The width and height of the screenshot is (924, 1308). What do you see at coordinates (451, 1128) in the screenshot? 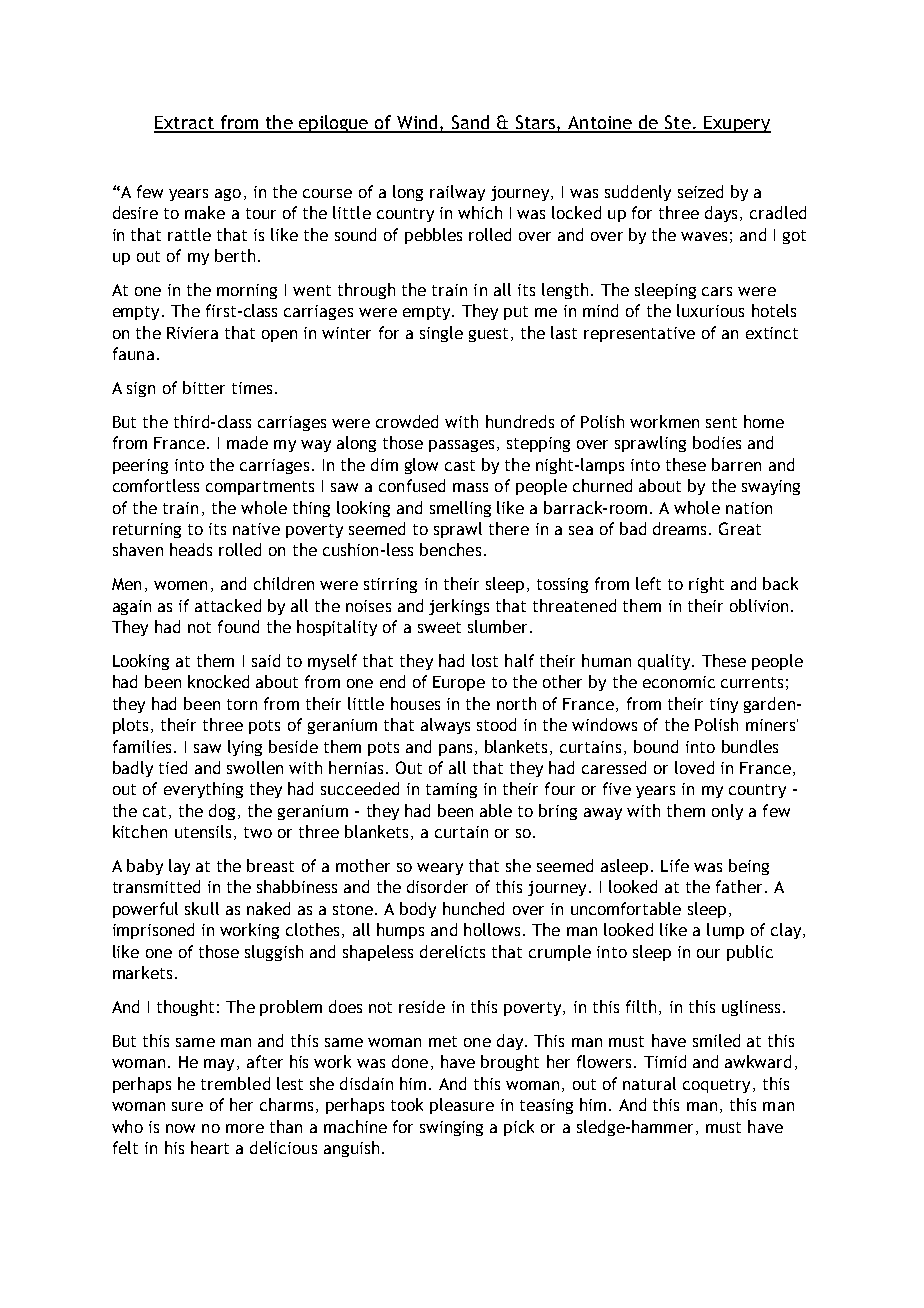
I see `swinging` at bounding box center [451, 1128].
